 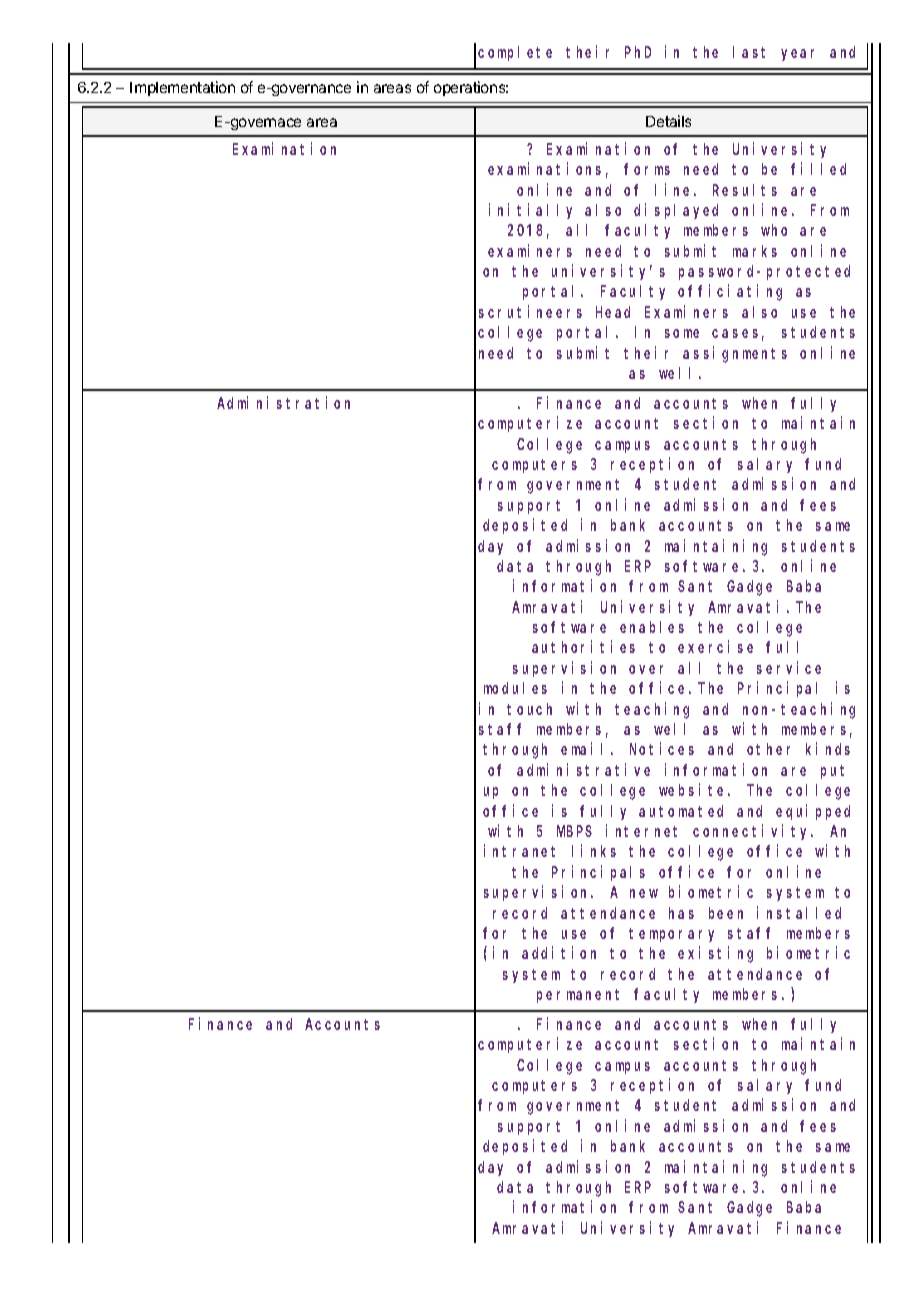 What do you see at coordinates (828, 749) in the page?
I see `kinds` at bounding box center [828, 749].
